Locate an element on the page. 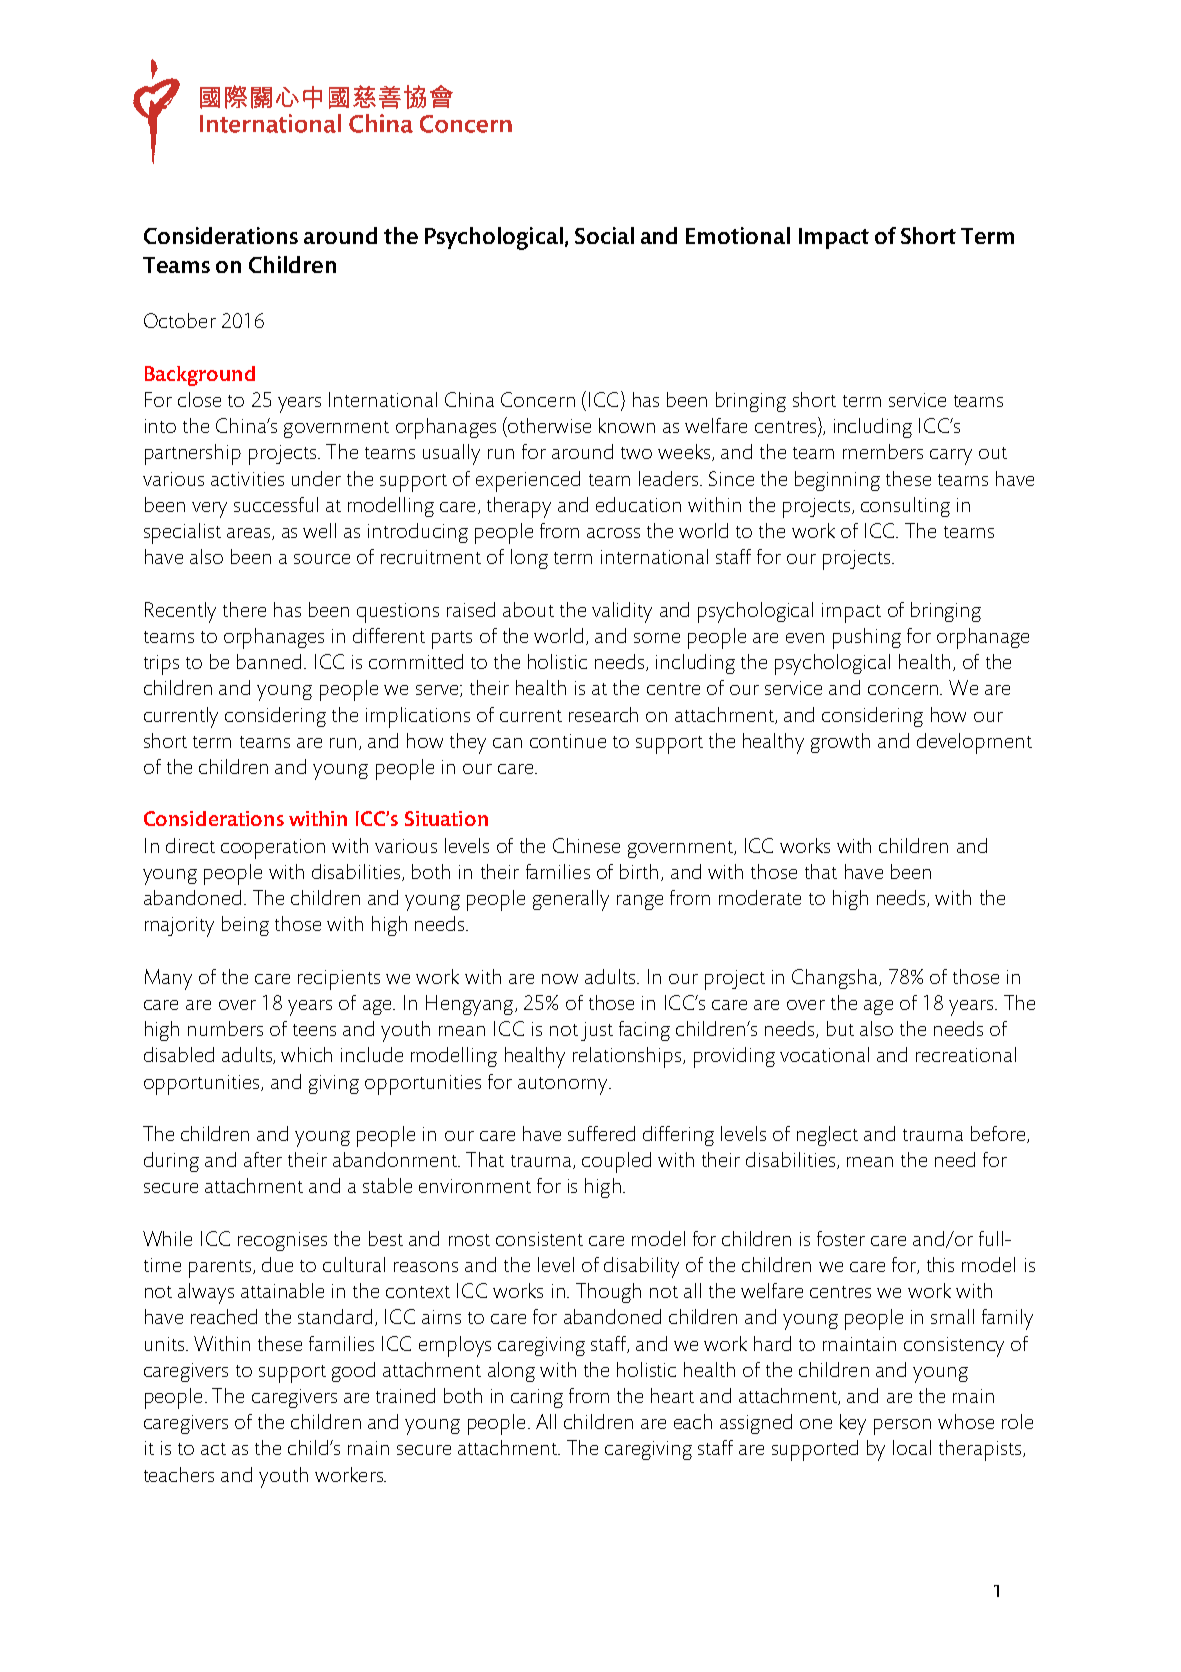 This image has height=1672, width=1181. across is located at coordinates (613, 533).
